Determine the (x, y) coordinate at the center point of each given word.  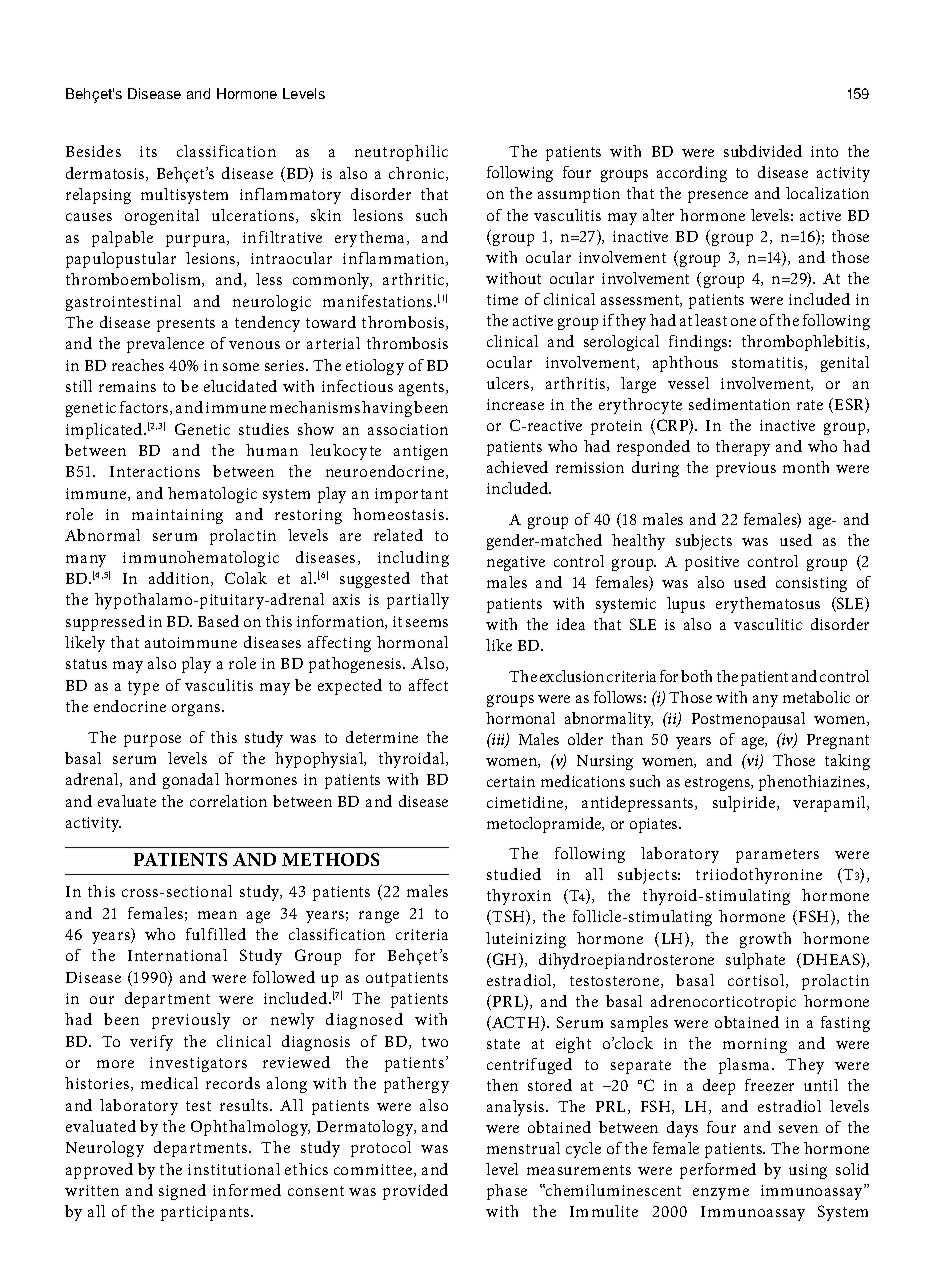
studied (514, 874)
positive (712, 563)
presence (718, 197)
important (411, 495)
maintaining (177, 516)
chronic (418, 174)
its (148, 151)
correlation (228, 801)
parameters (777, 856)
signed (182, 1192)
